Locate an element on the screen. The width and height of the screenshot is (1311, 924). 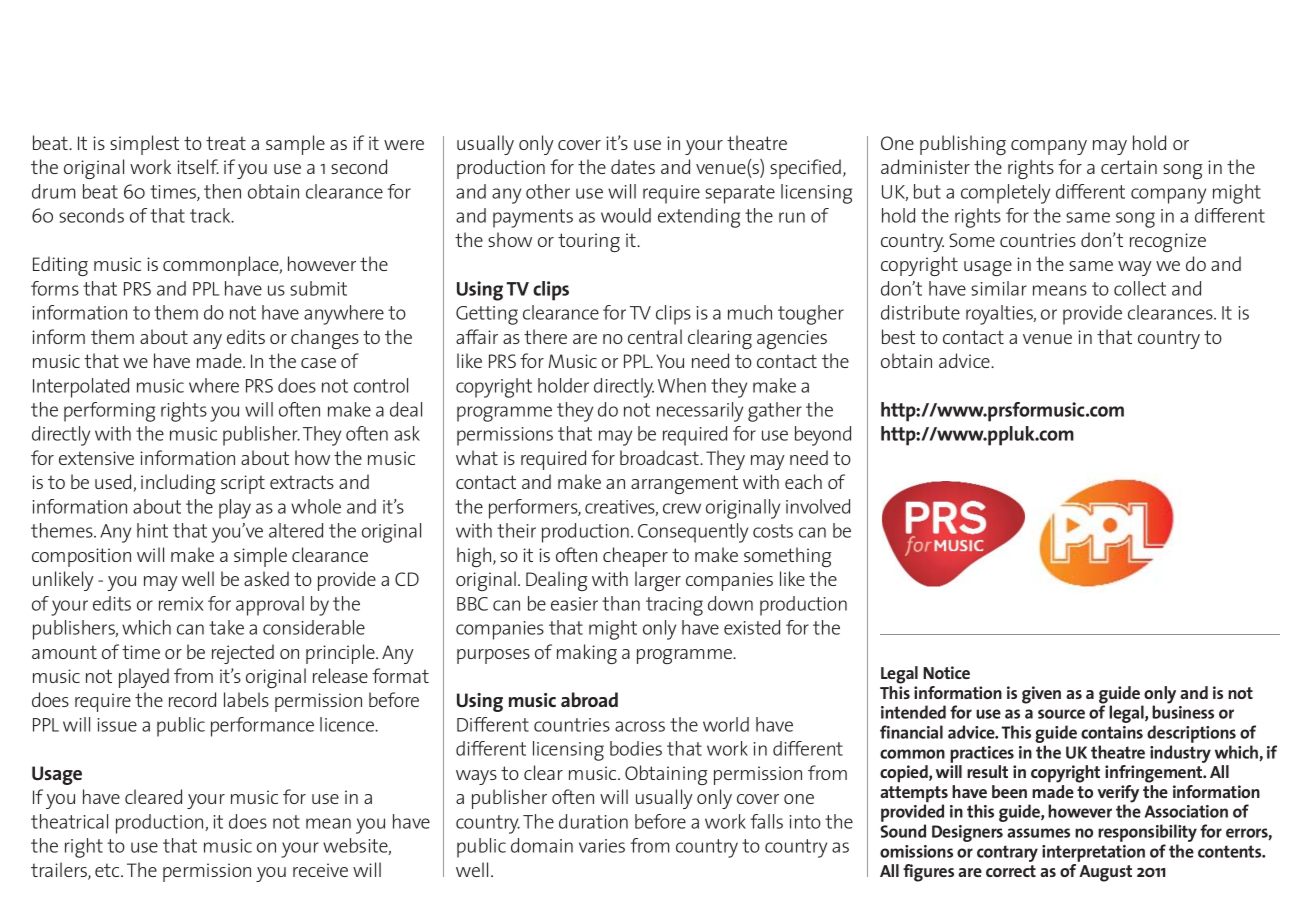
itself is located at coordinates (198, 166).
